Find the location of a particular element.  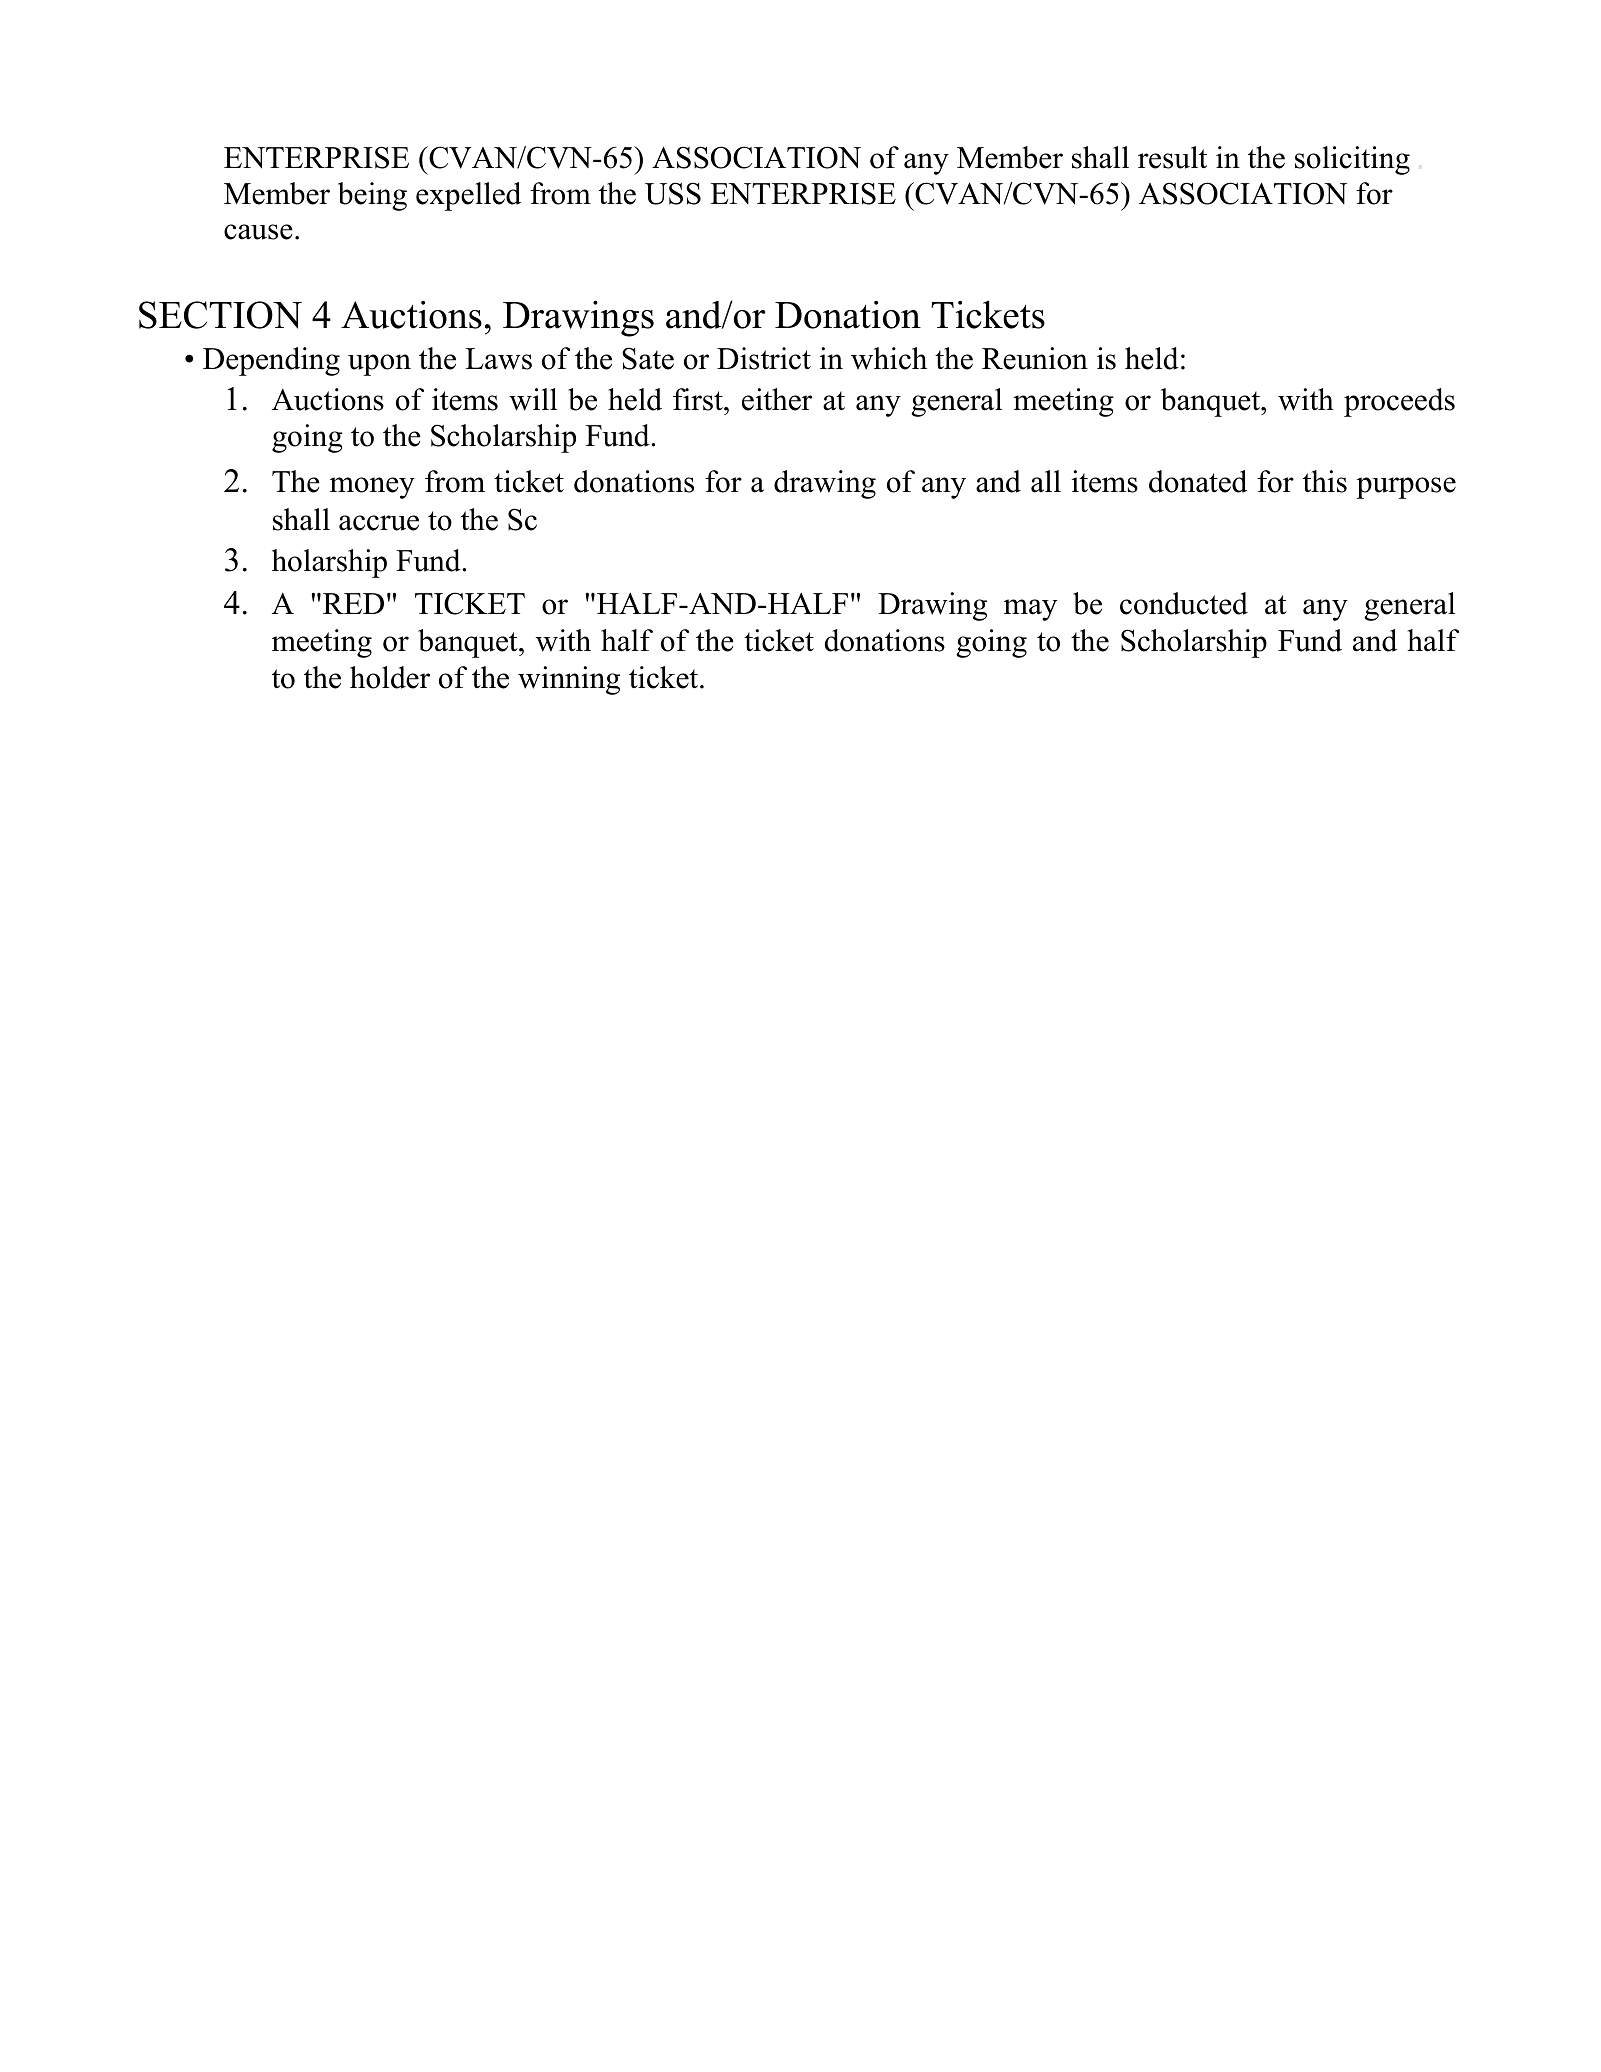

Reunion is located at coordinates (1035, 358).
